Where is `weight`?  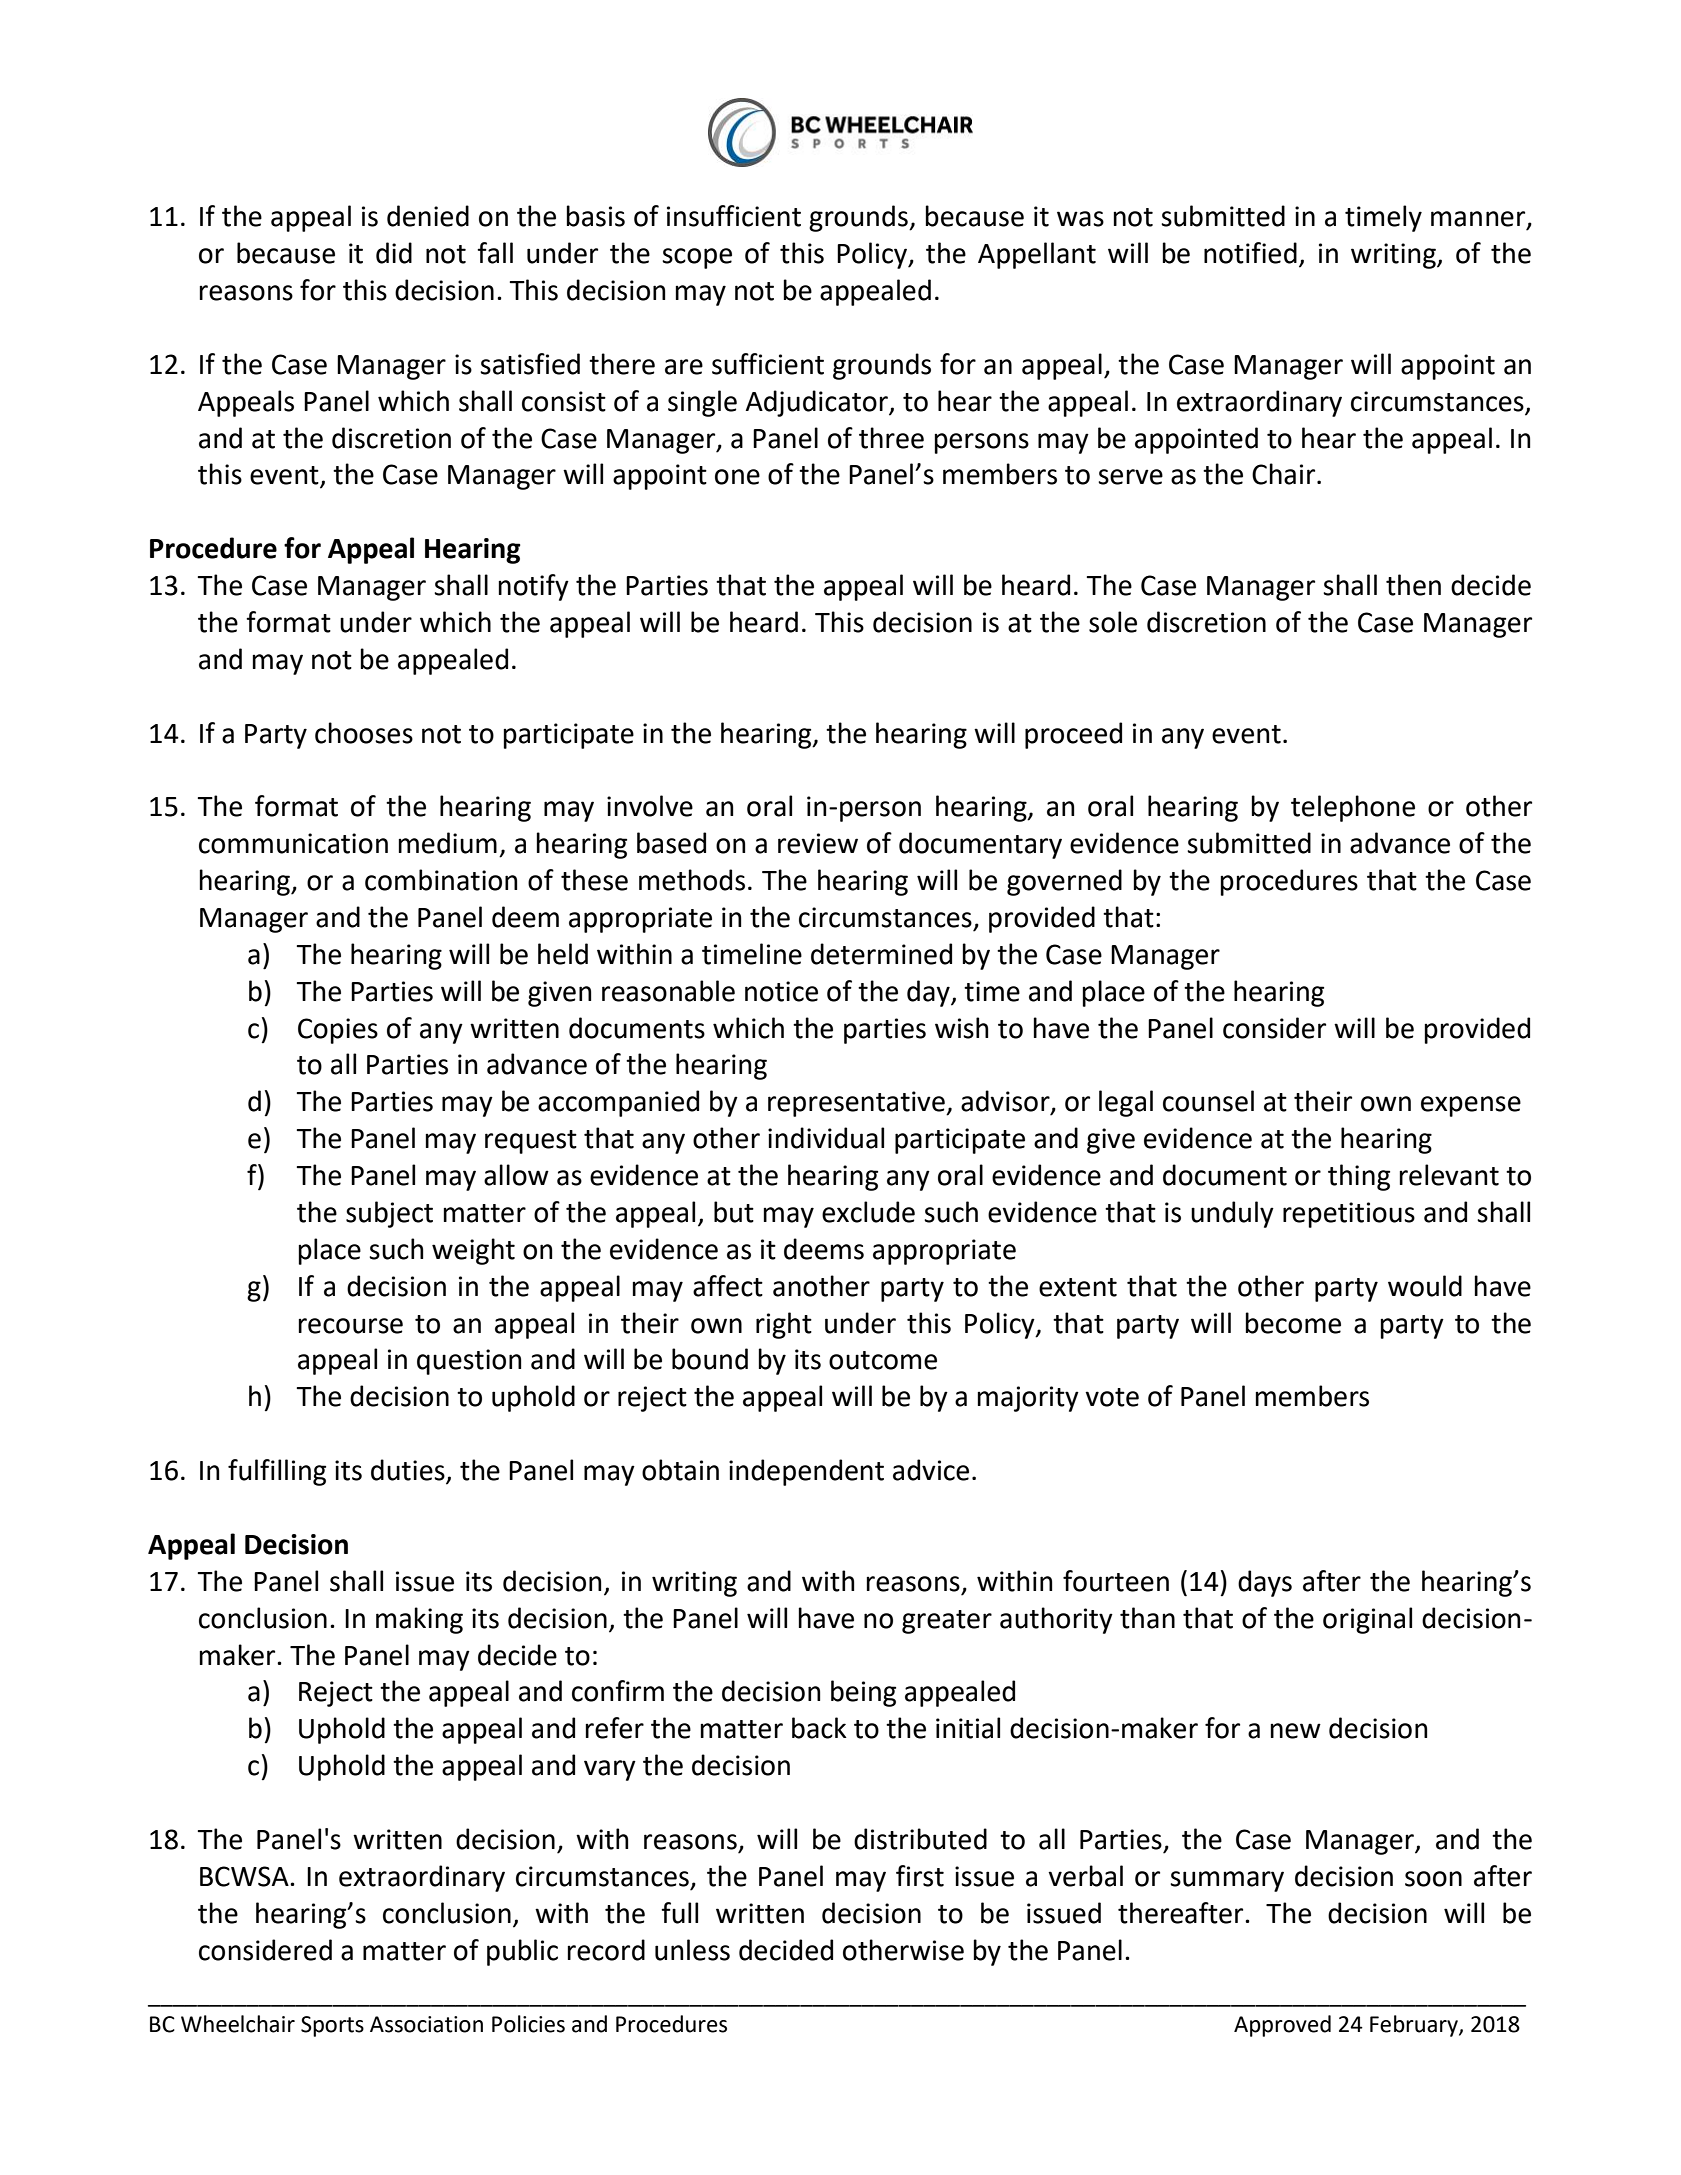
weight is located at coordinates (473, 1251).
